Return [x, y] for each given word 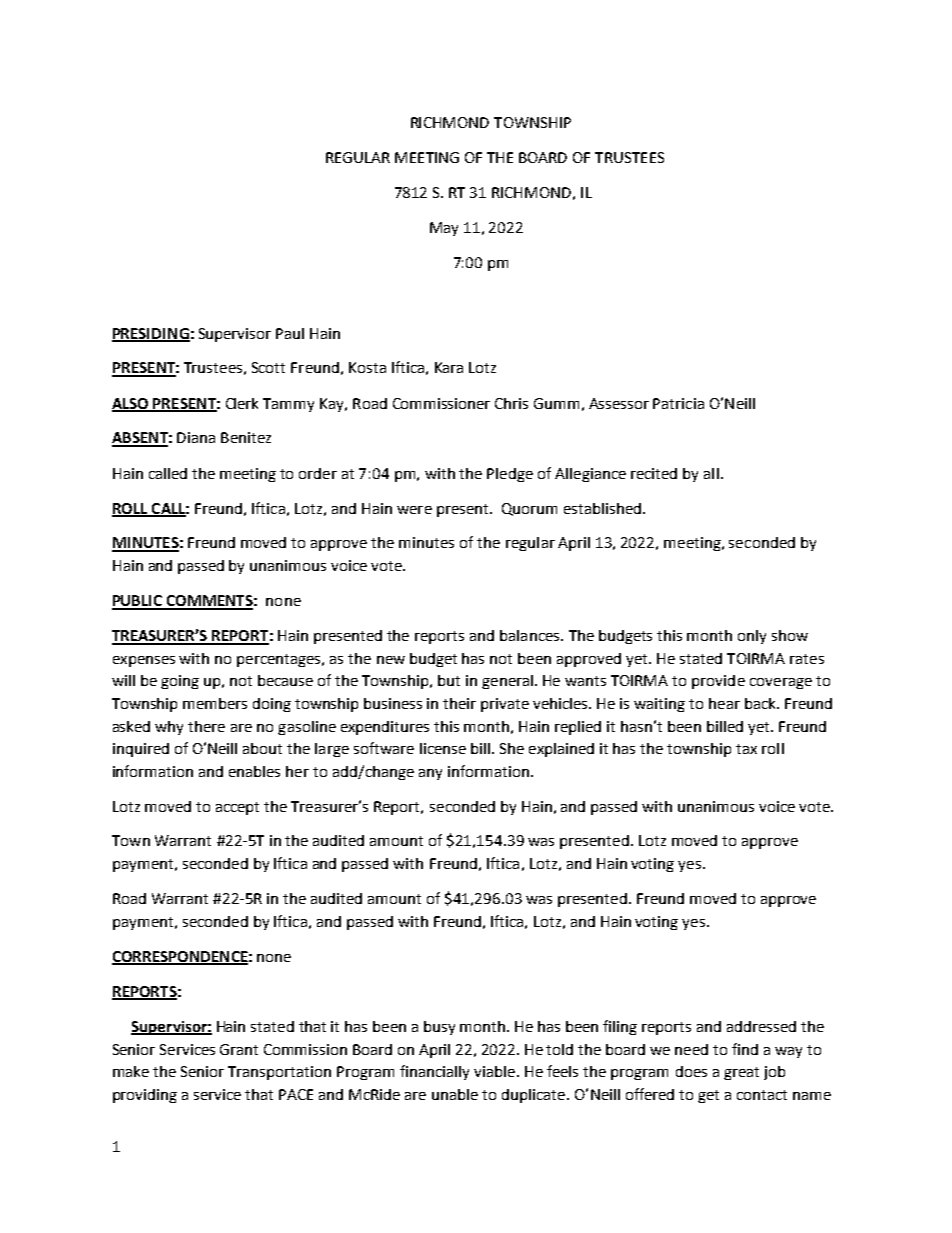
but [449, 680]
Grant [239, 1049]
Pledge [510, 475]
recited [654, 473]
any [430, 774]
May [444, 229]
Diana [196, 437]
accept [237, 808]
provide [718, 682]
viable [496, 1071]
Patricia [678, 403]
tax [746, 749]
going [180, 682]
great [741, 1073]
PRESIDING [151, 334]
